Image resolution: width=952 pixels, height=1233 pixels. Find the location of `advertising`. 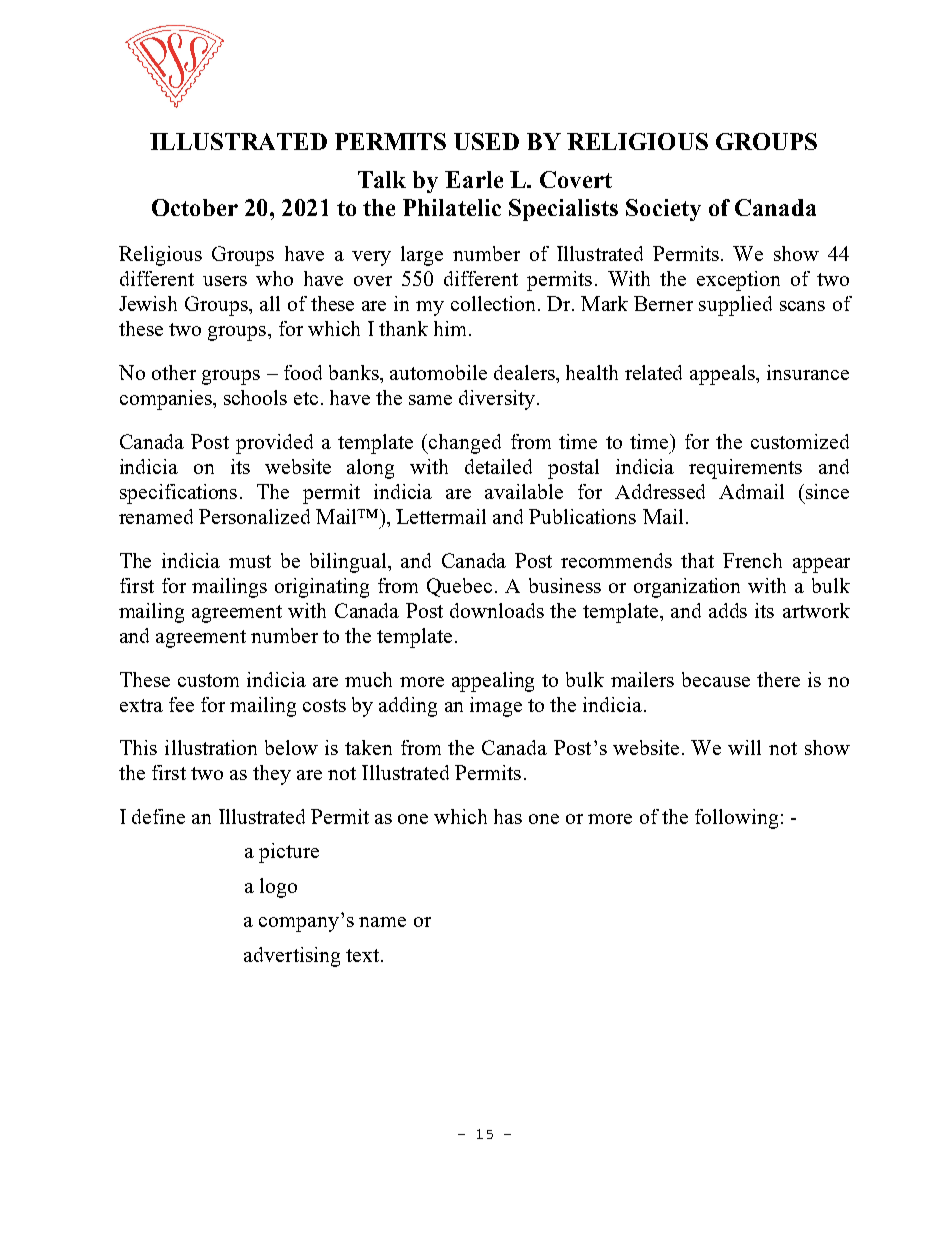

advertising is located at coordinates (292, 957).
